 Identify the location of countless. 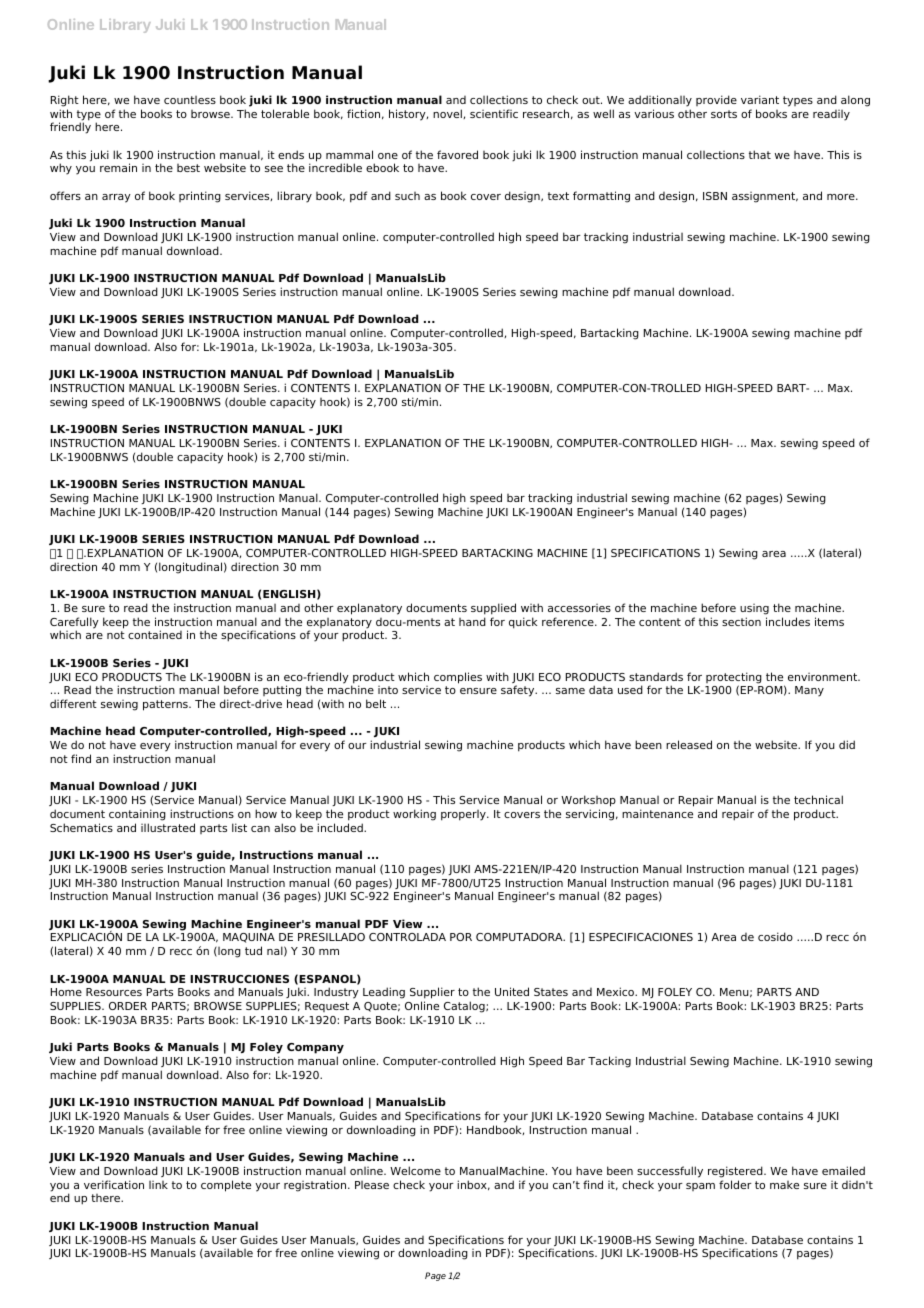
(190, 100).
